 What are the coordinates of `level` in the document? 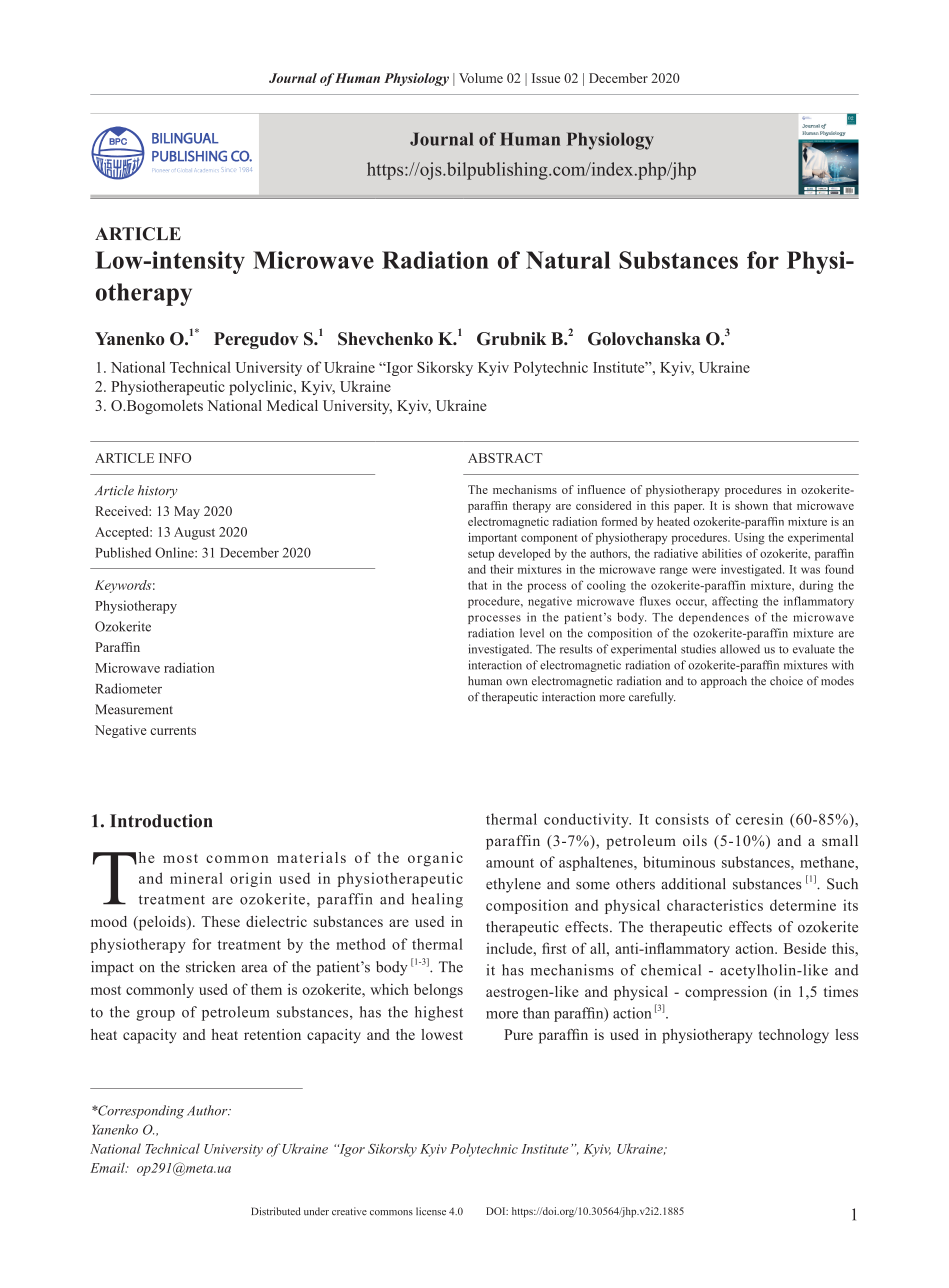 It's located at (532, 633).
